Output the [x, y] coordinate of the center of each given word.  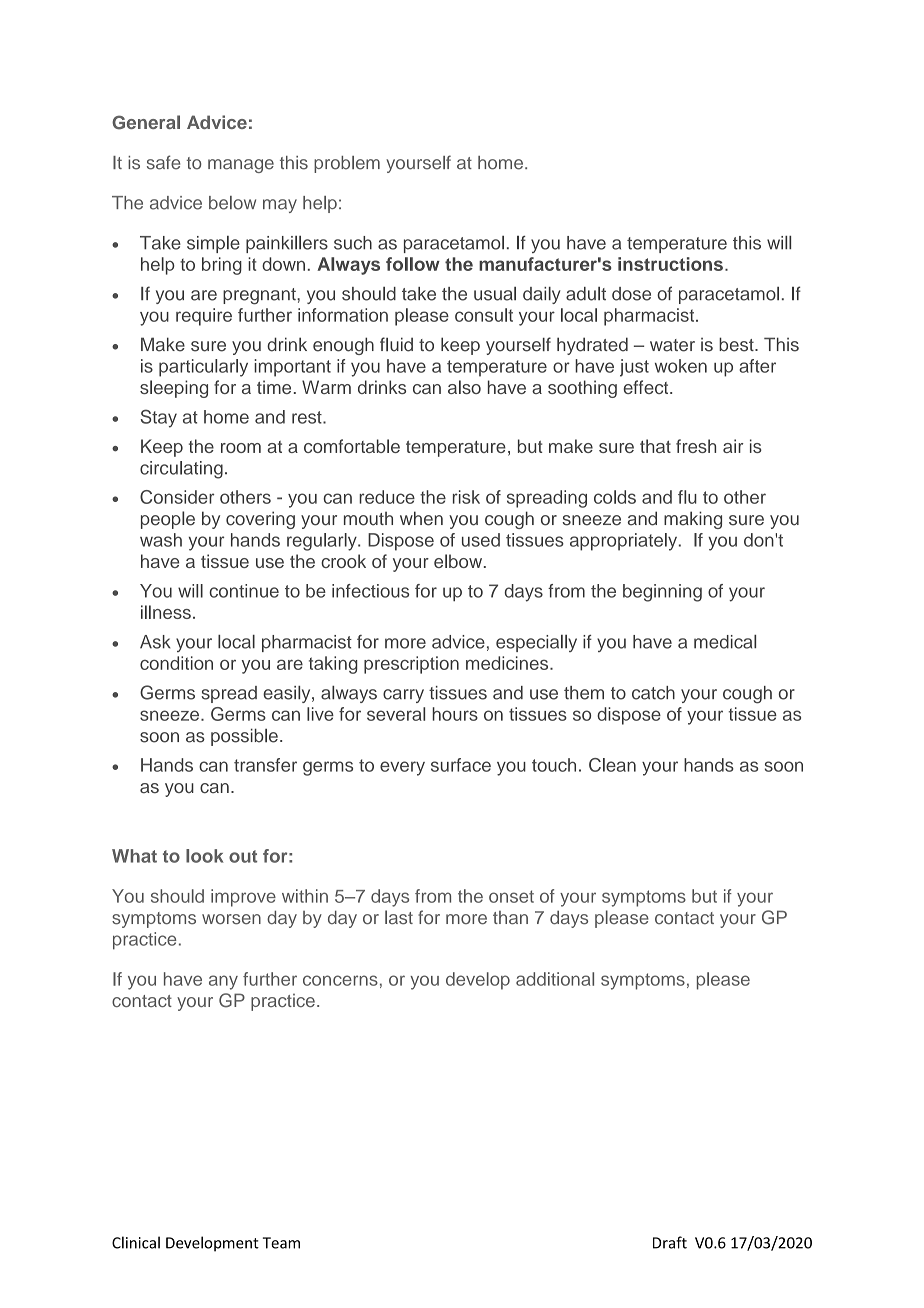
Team [281, 1243]
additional [555, 979]
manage [241, 166]
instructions [670, 264]
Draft [670, 1242]
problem [347, 164]
